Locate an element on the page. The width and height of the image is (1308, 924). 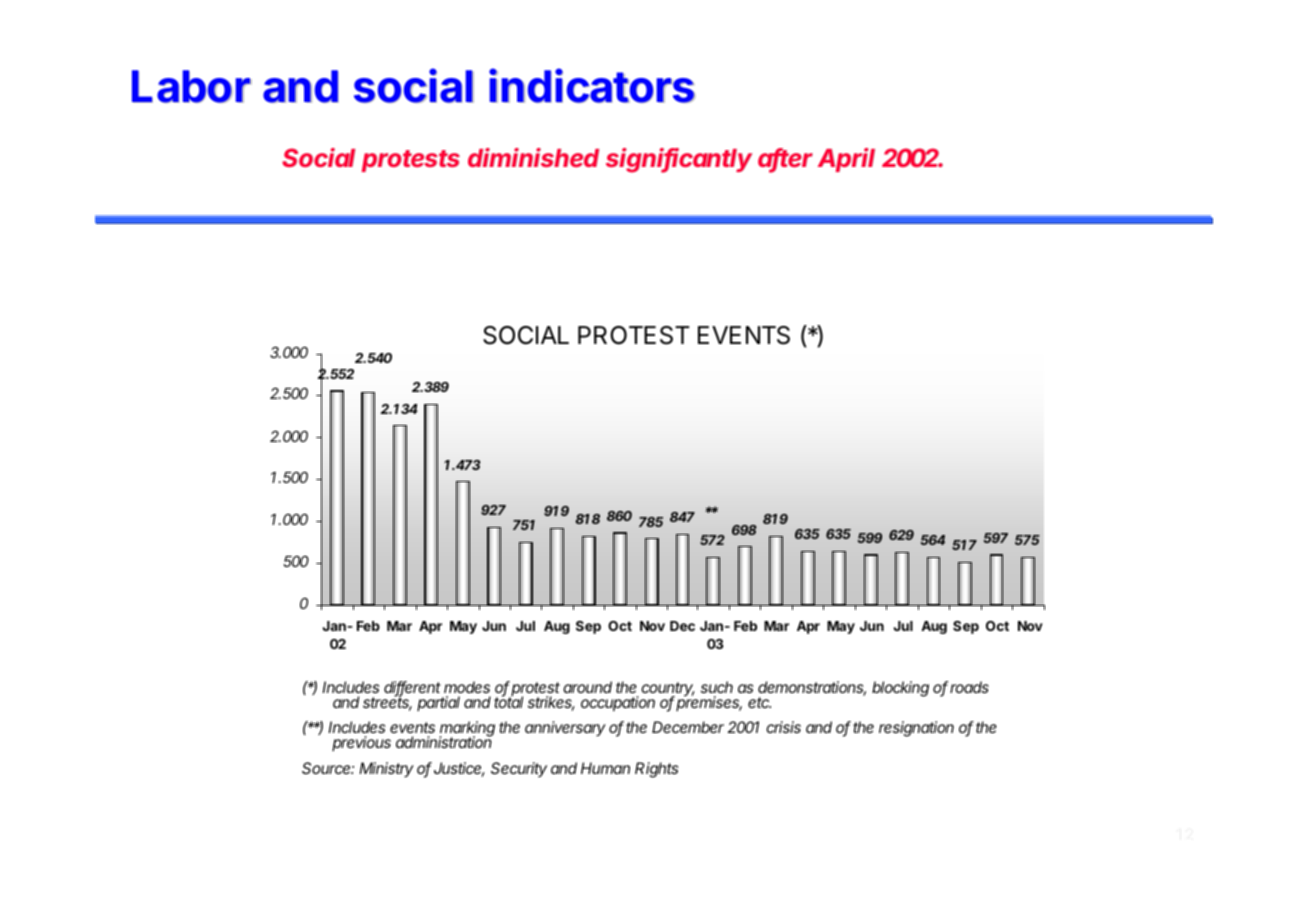
blocking is located at coordinates (900, 689).
